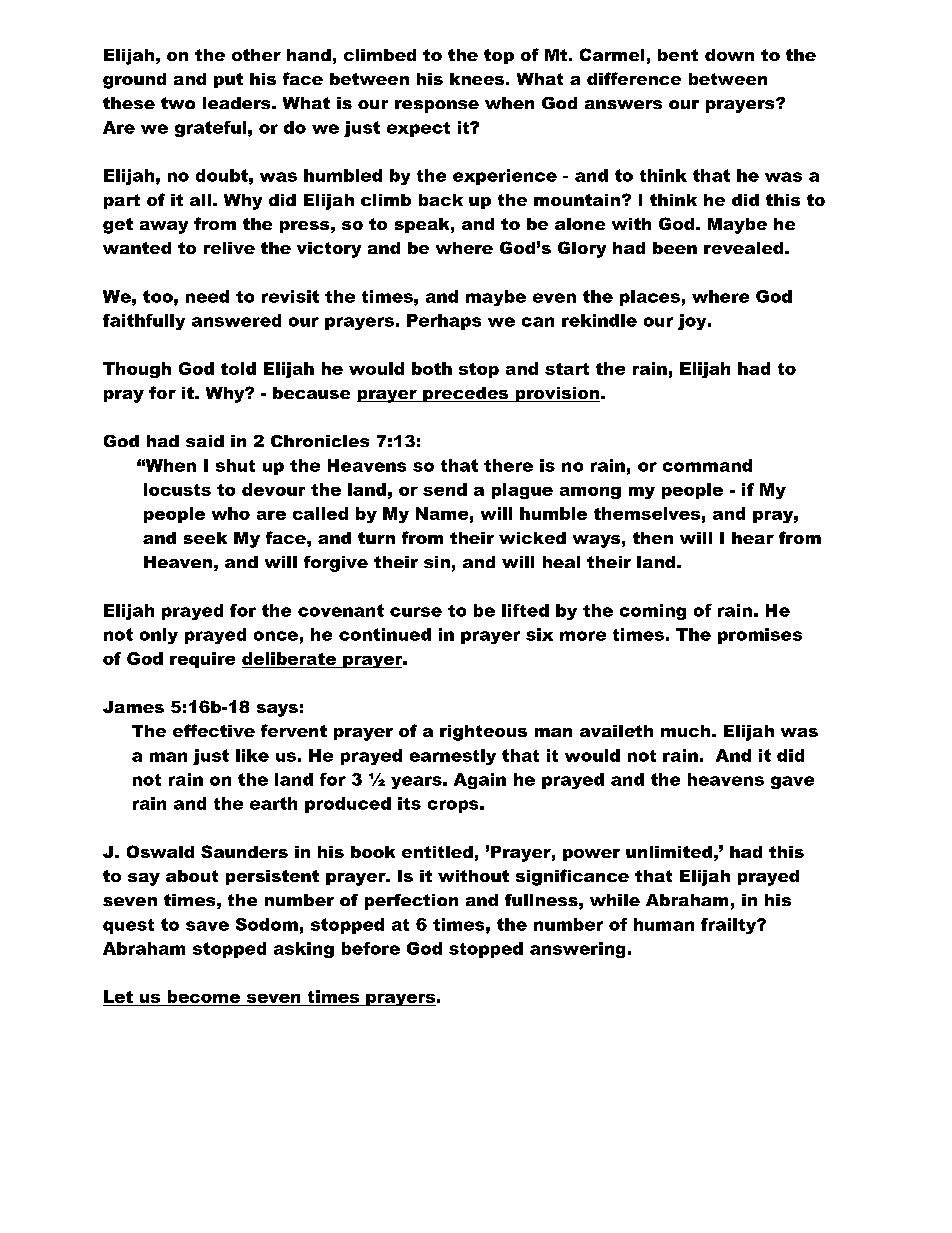  What do you see at coordinates (228, 80) in the document?
I see `put` at bounding box center [228, 80].
